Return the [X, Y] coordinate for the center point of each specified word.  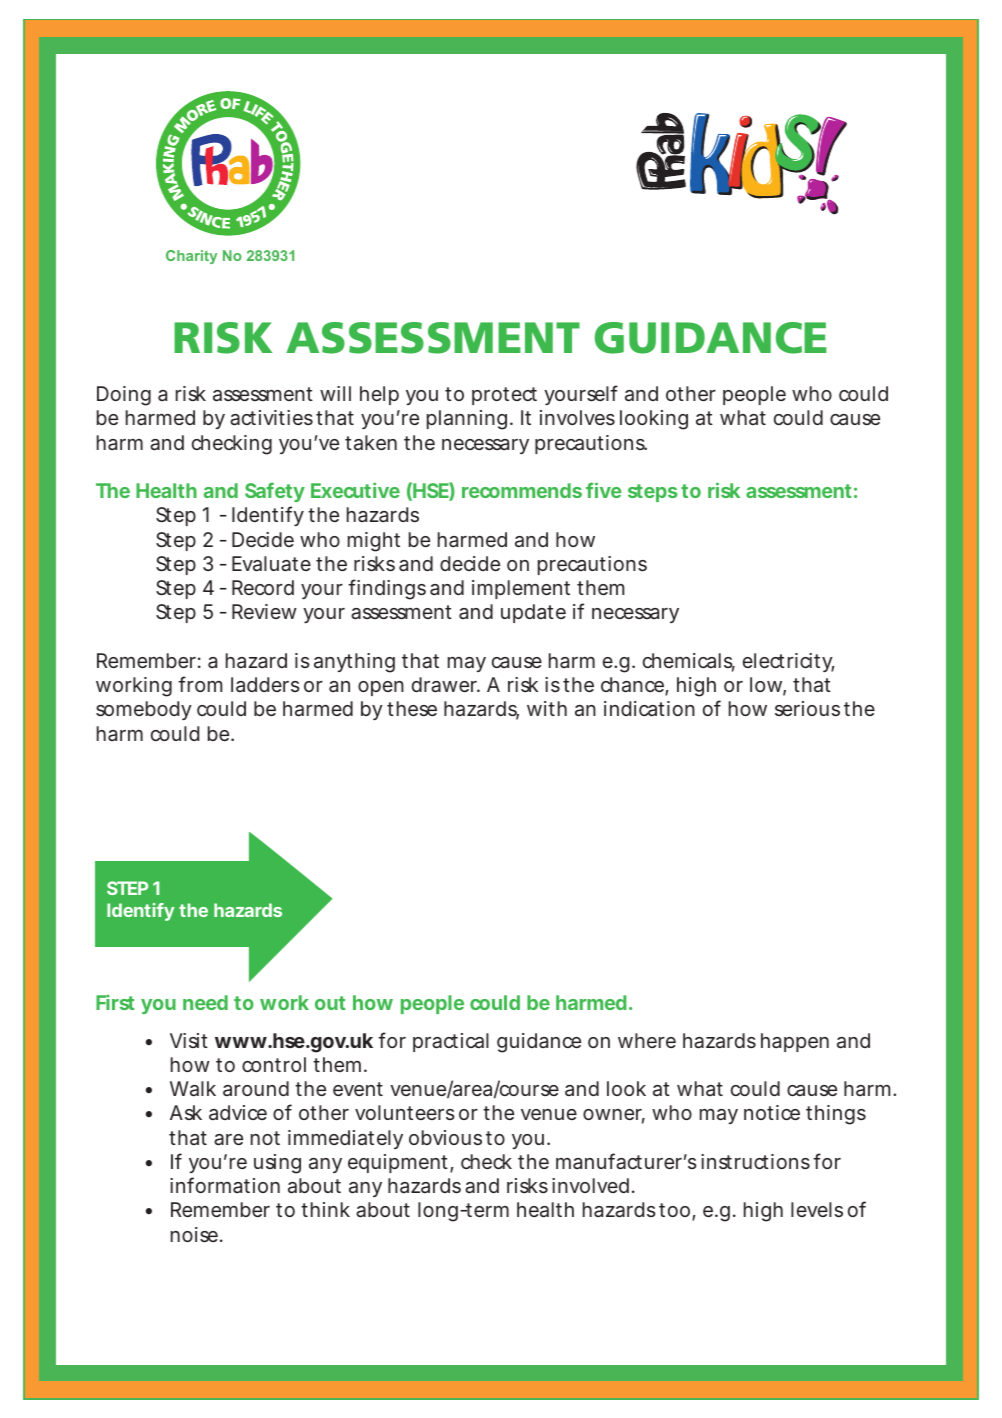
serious [807, 708]
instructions [755, 1161]
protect [504, 396]
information [225, 1185]
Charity [191, 257]
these [412, 708]
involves [577, 417]
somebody [144, 710]
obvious [445, 1137]
